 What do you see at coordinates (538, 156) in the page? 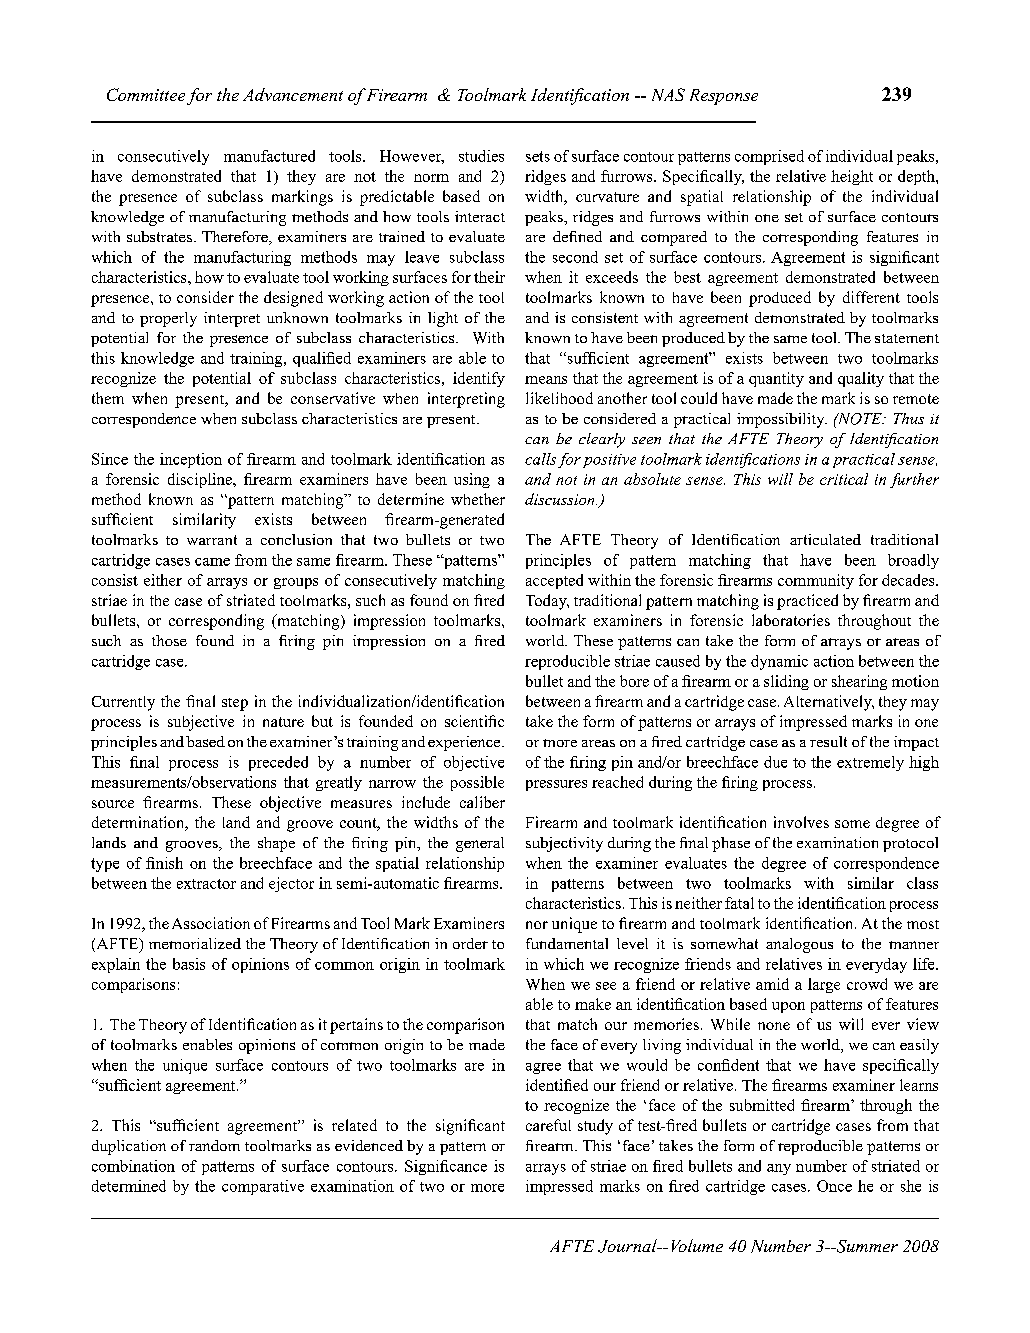
I see `sets` at bounding box center [538, 156].
